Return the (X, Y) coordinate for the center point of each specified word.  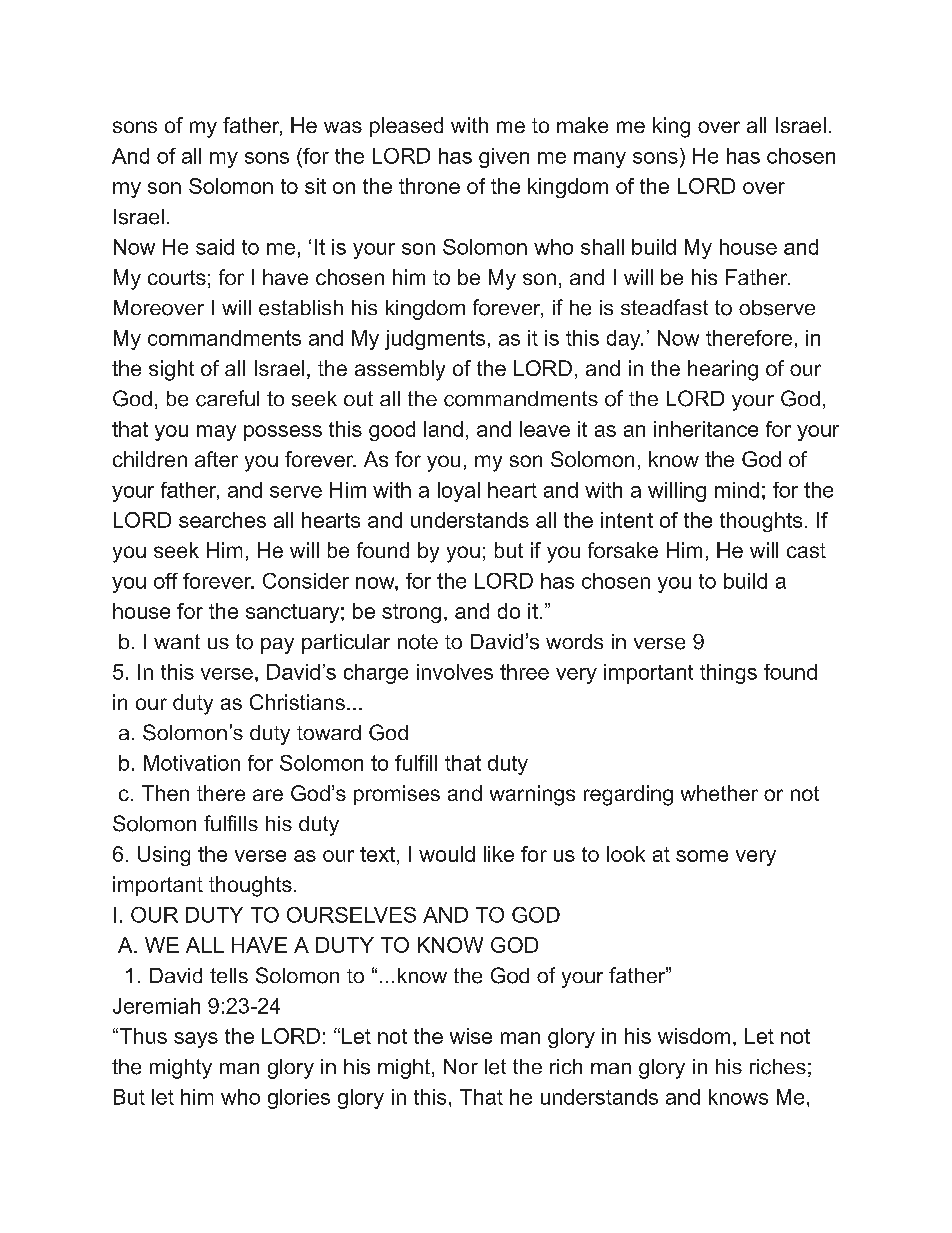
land (443, 429)
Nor (461, 1066)
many (600, 160)
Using (164, 856)
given (504, 158)
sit (315, 186)
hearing (723, 370)
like (499, 854)
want (177, 641)
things (728, 674)
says (196, 1040)
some (702, 856)
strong (411, 613)
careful (227, 398)
